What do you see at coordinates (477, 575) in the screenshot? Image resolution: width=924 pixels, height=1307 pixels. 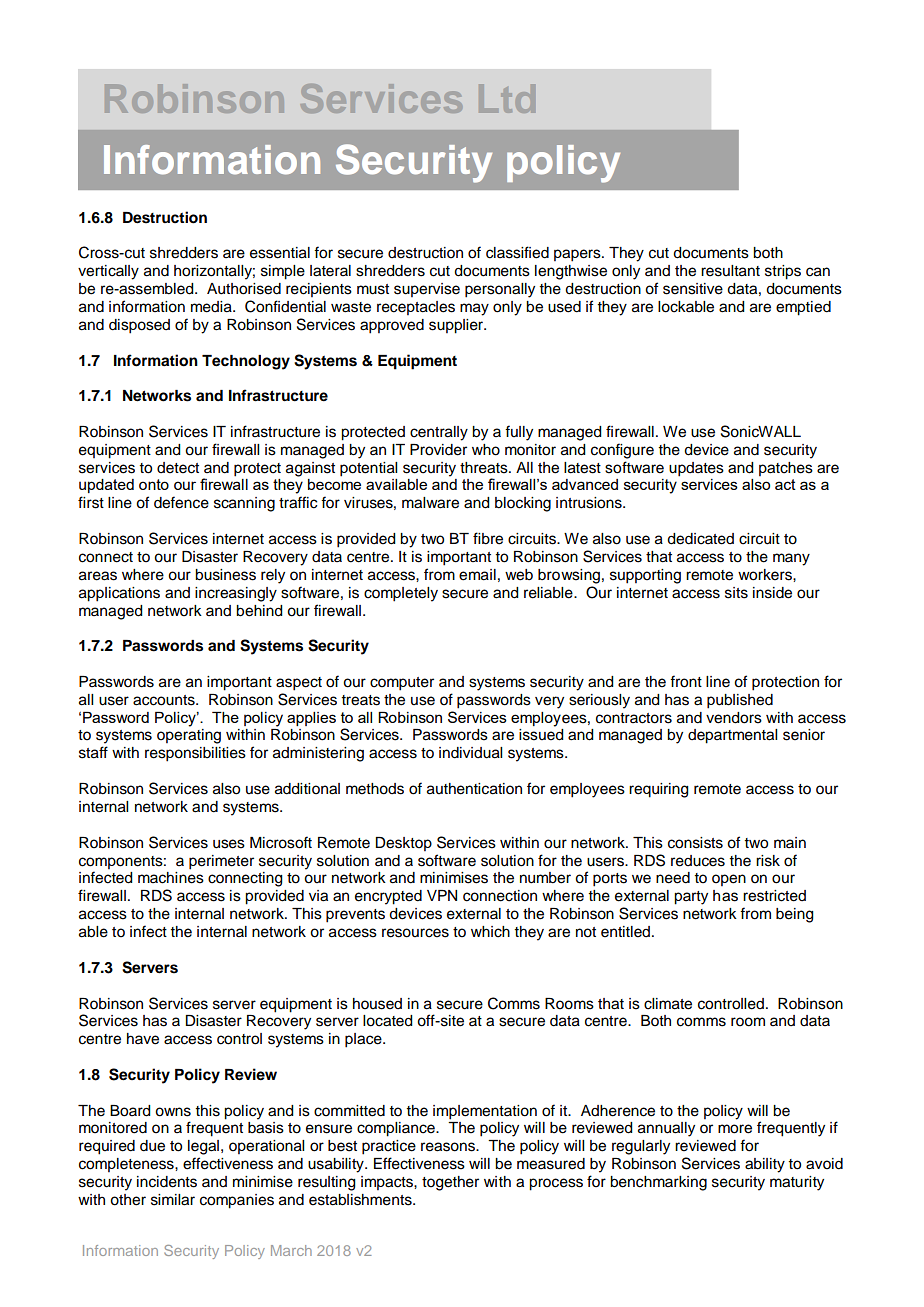 I see `email` at bounding box center [477, 575].
